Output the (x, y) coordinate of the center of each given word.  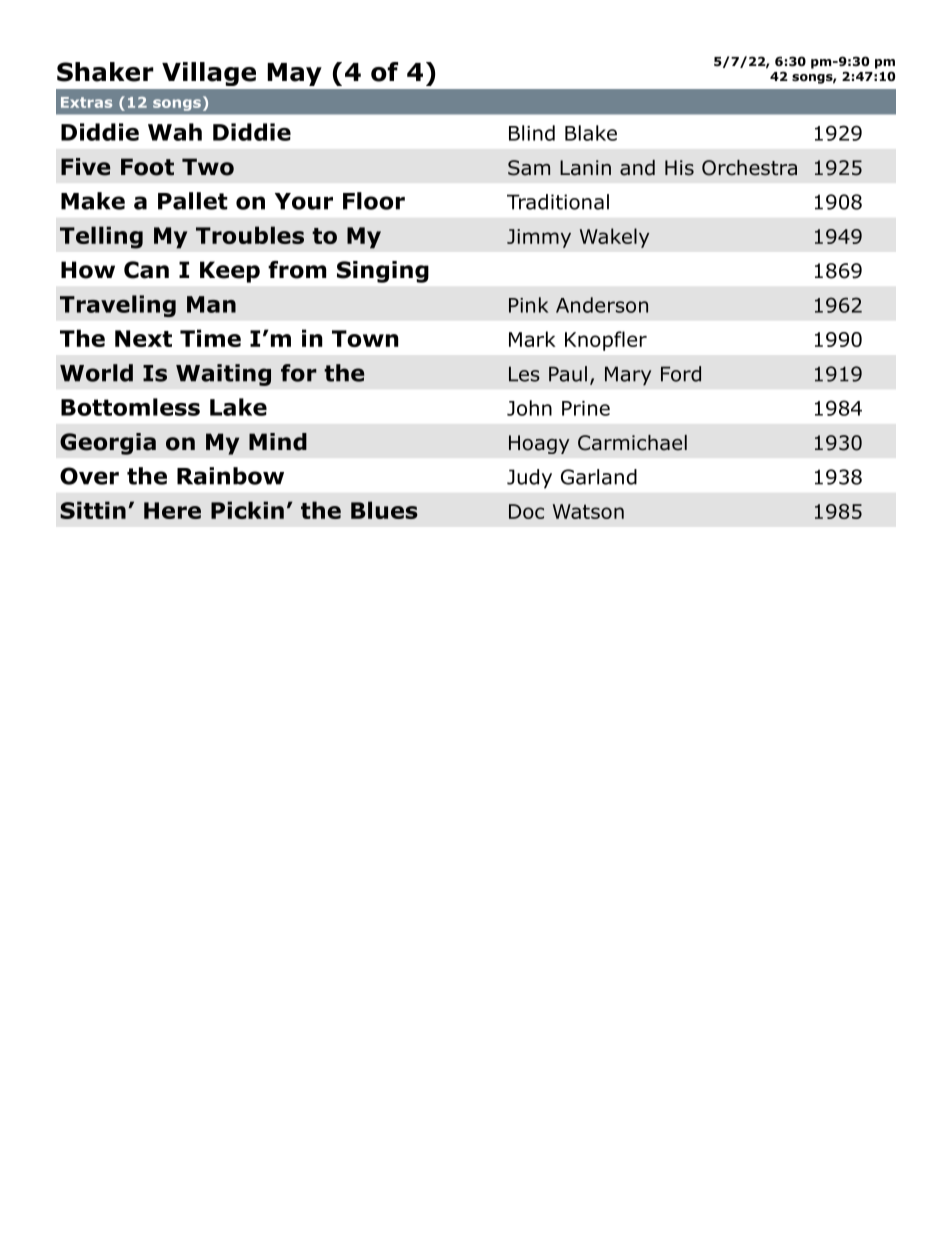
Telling (101, 237)
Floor (374, 201)
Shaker (105, 72)
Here (172, 510)
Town (365, 338)
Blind (532, 133)
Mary (628, 376)
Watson (588, 511)
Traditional (558, 202)
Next (143, 338)
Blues (384, 510)
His (679, 168)
